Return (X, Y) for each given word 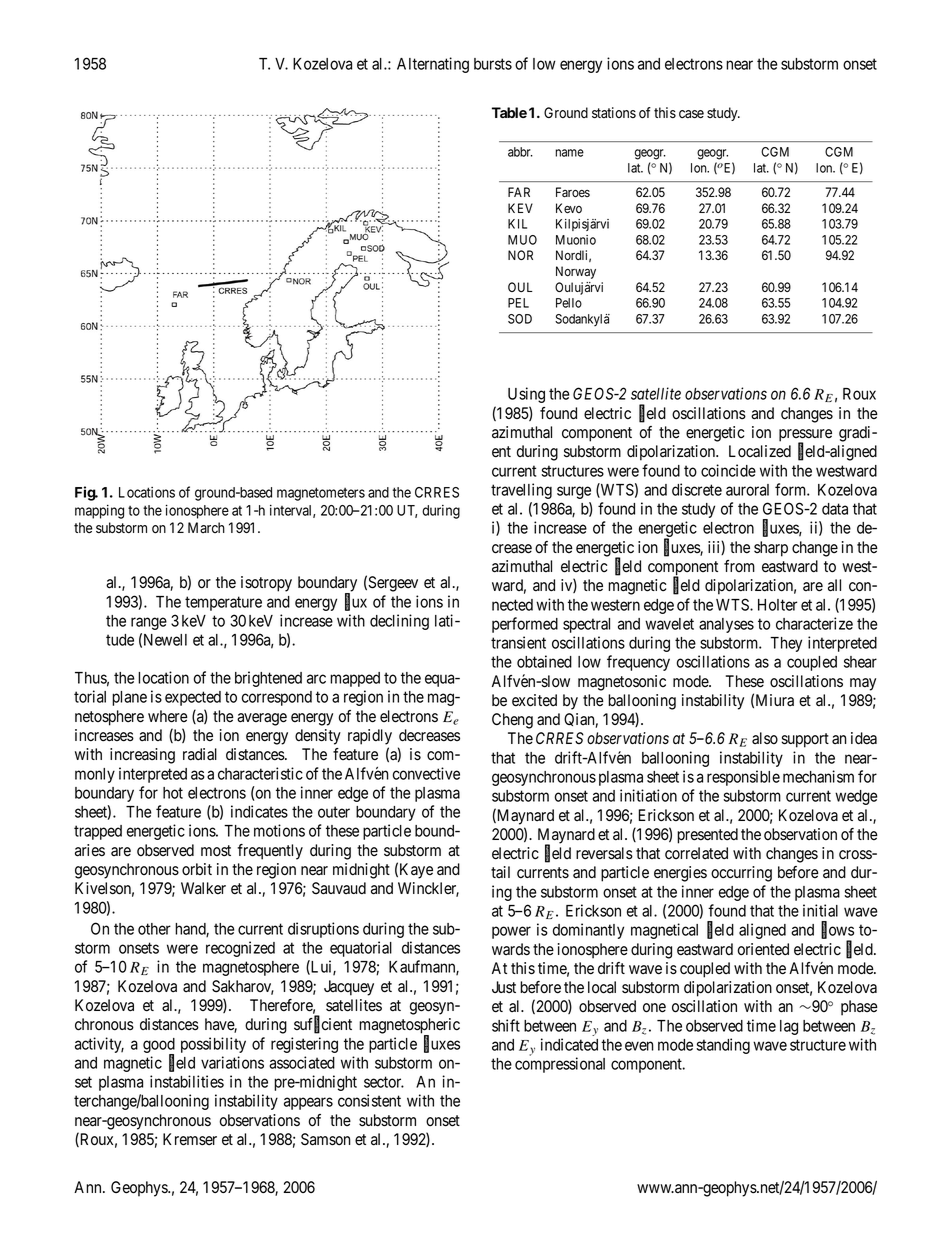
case (691, 114)
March (206, 527)
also (765, 738)
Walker (203, 888)
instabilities (187, 1081)
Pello (569, 303)
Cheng (512, 721)
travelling (521, 491)
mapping (99, 512)
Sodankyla (582, 320)
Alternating (433, 65)
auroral (747, 490)
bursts (493, 64)
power (511, 932)
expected (193, 698)
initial (820, 910)
